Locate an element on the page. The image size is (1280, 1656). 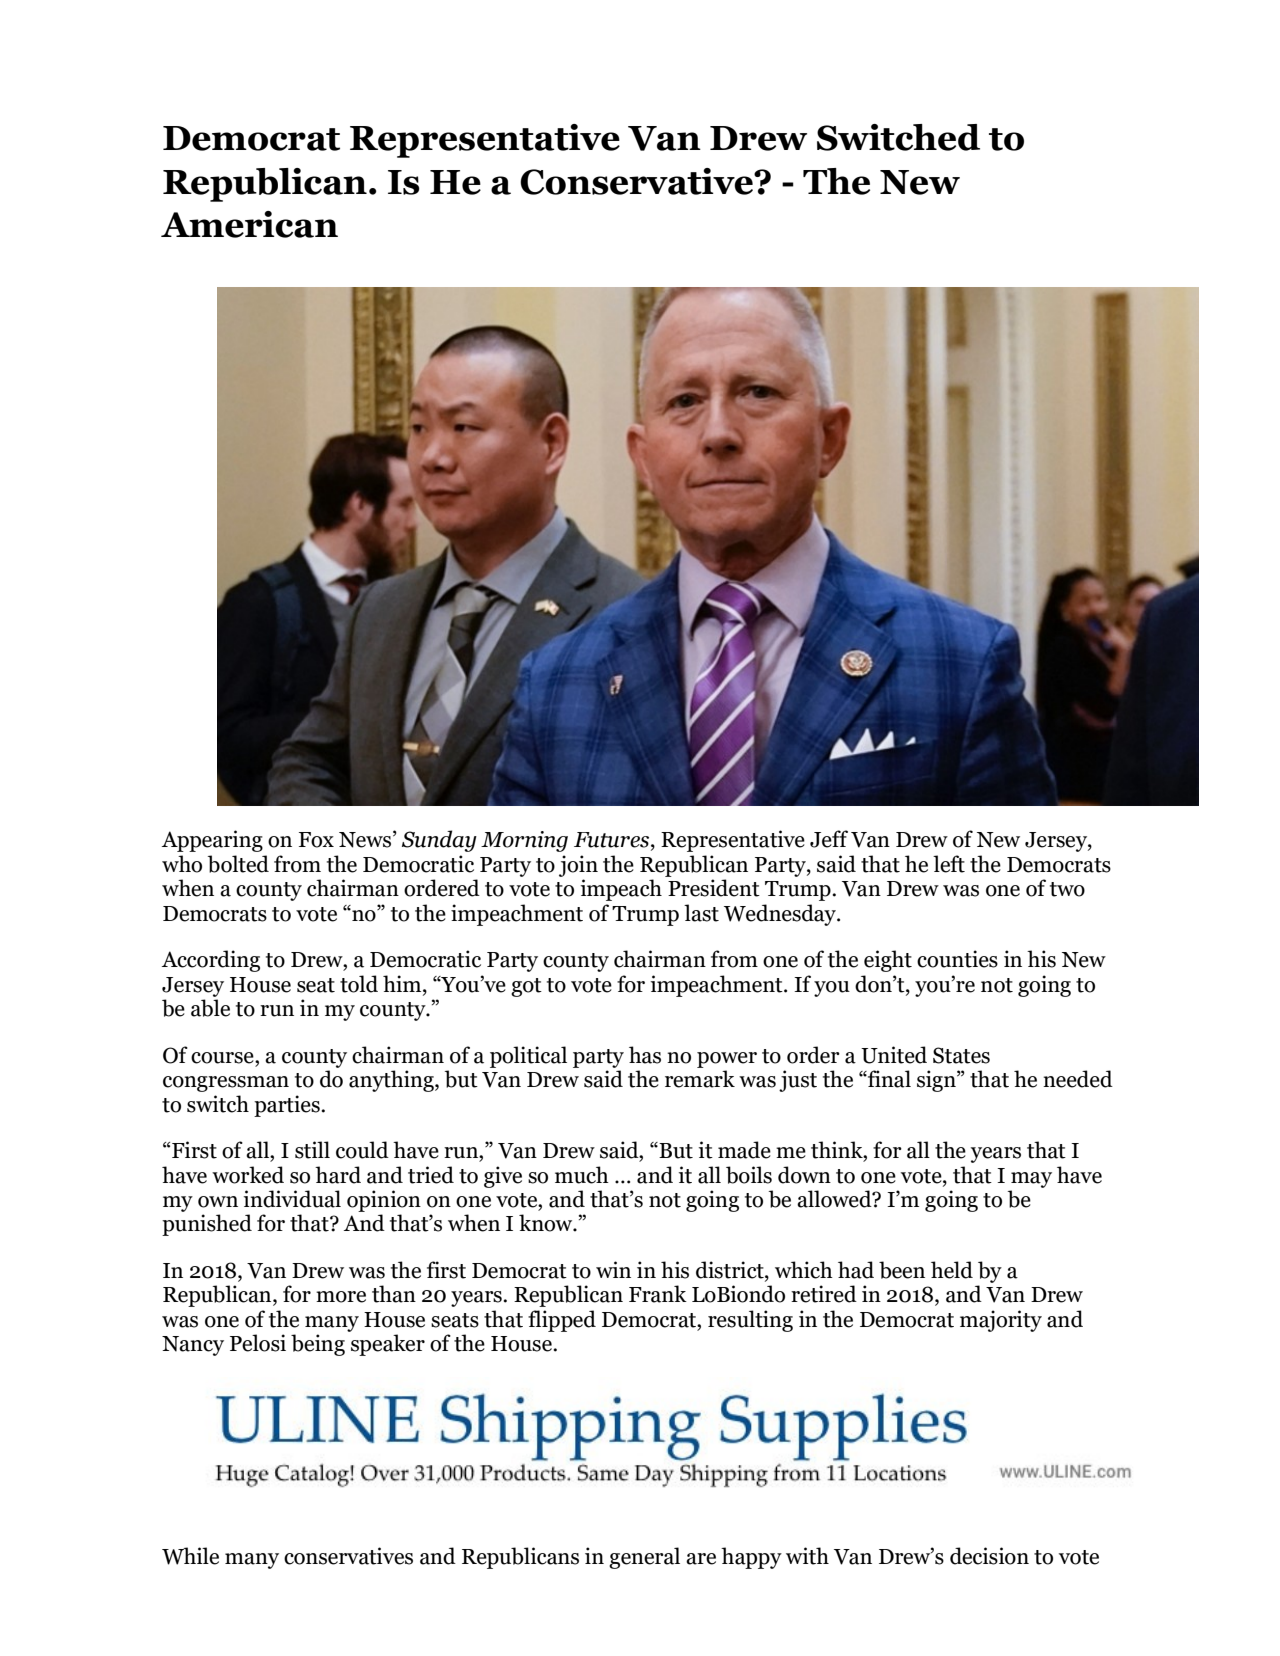
bolted is located at coordinates (238, 864).
